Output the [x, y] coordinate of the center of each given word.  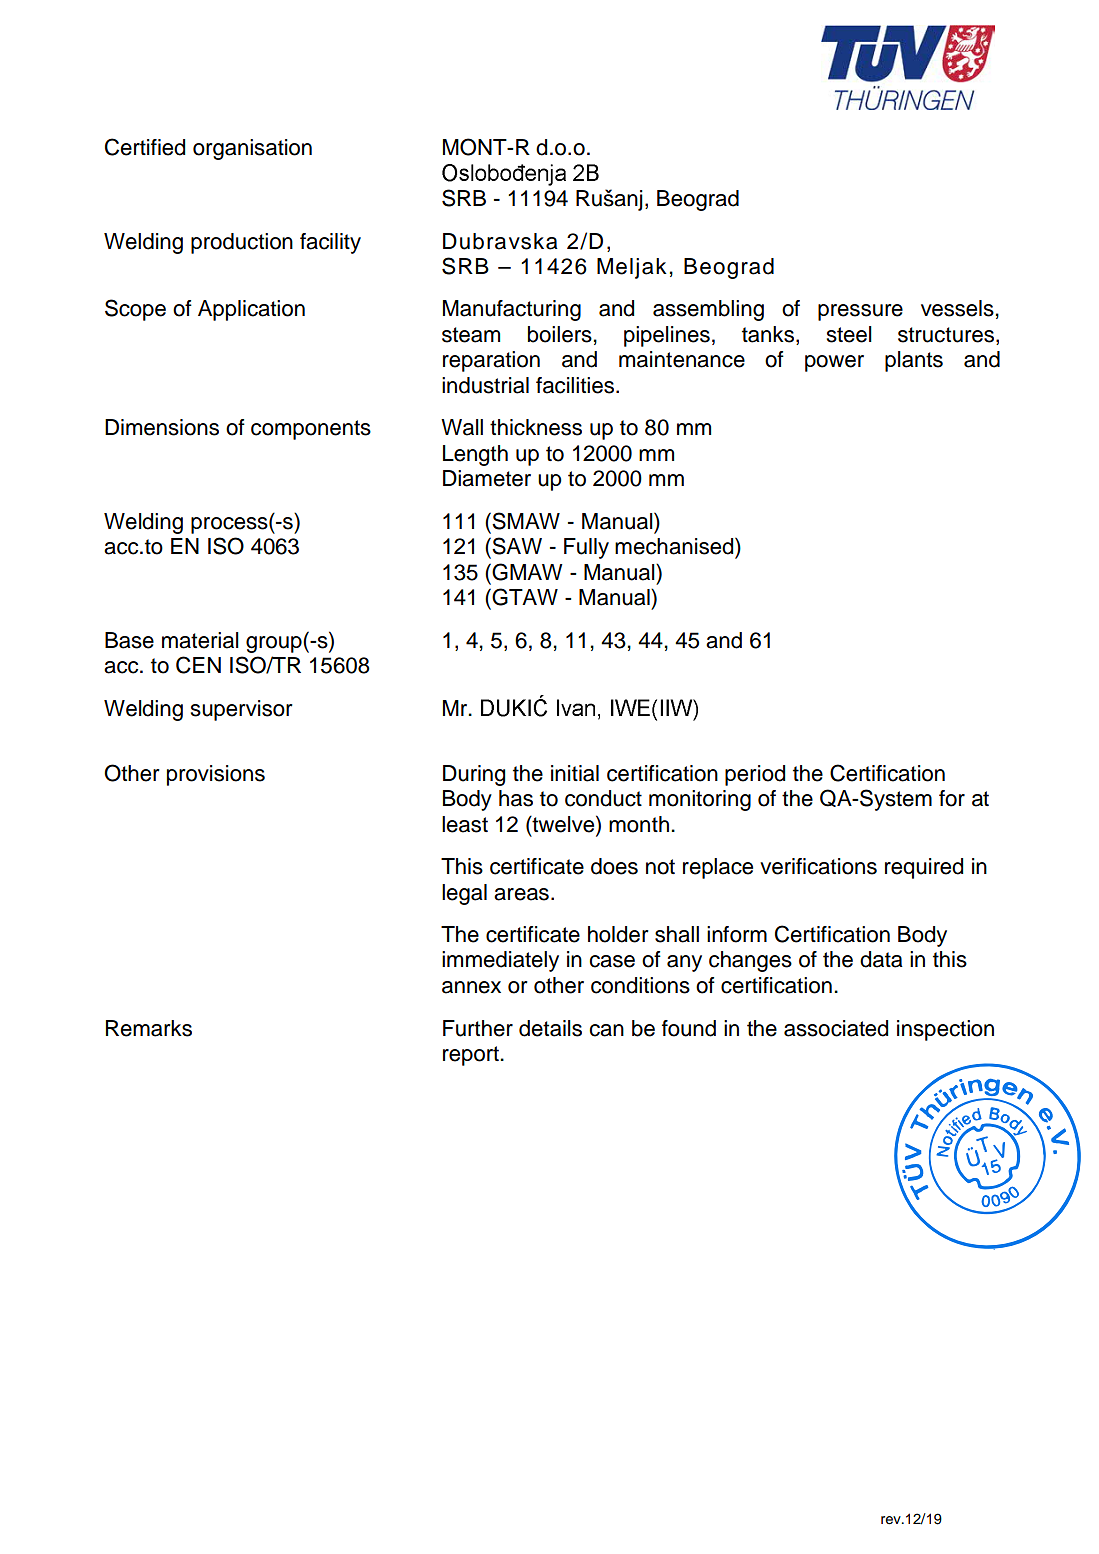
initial [575, 773]
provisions [216, 775]
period [755, 775]
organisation [252, 149]
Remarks [149, 1028]
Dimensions [162, 427]
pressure [860, 312]
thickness [536, 427]
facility [330, 243]
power [834, 363]
